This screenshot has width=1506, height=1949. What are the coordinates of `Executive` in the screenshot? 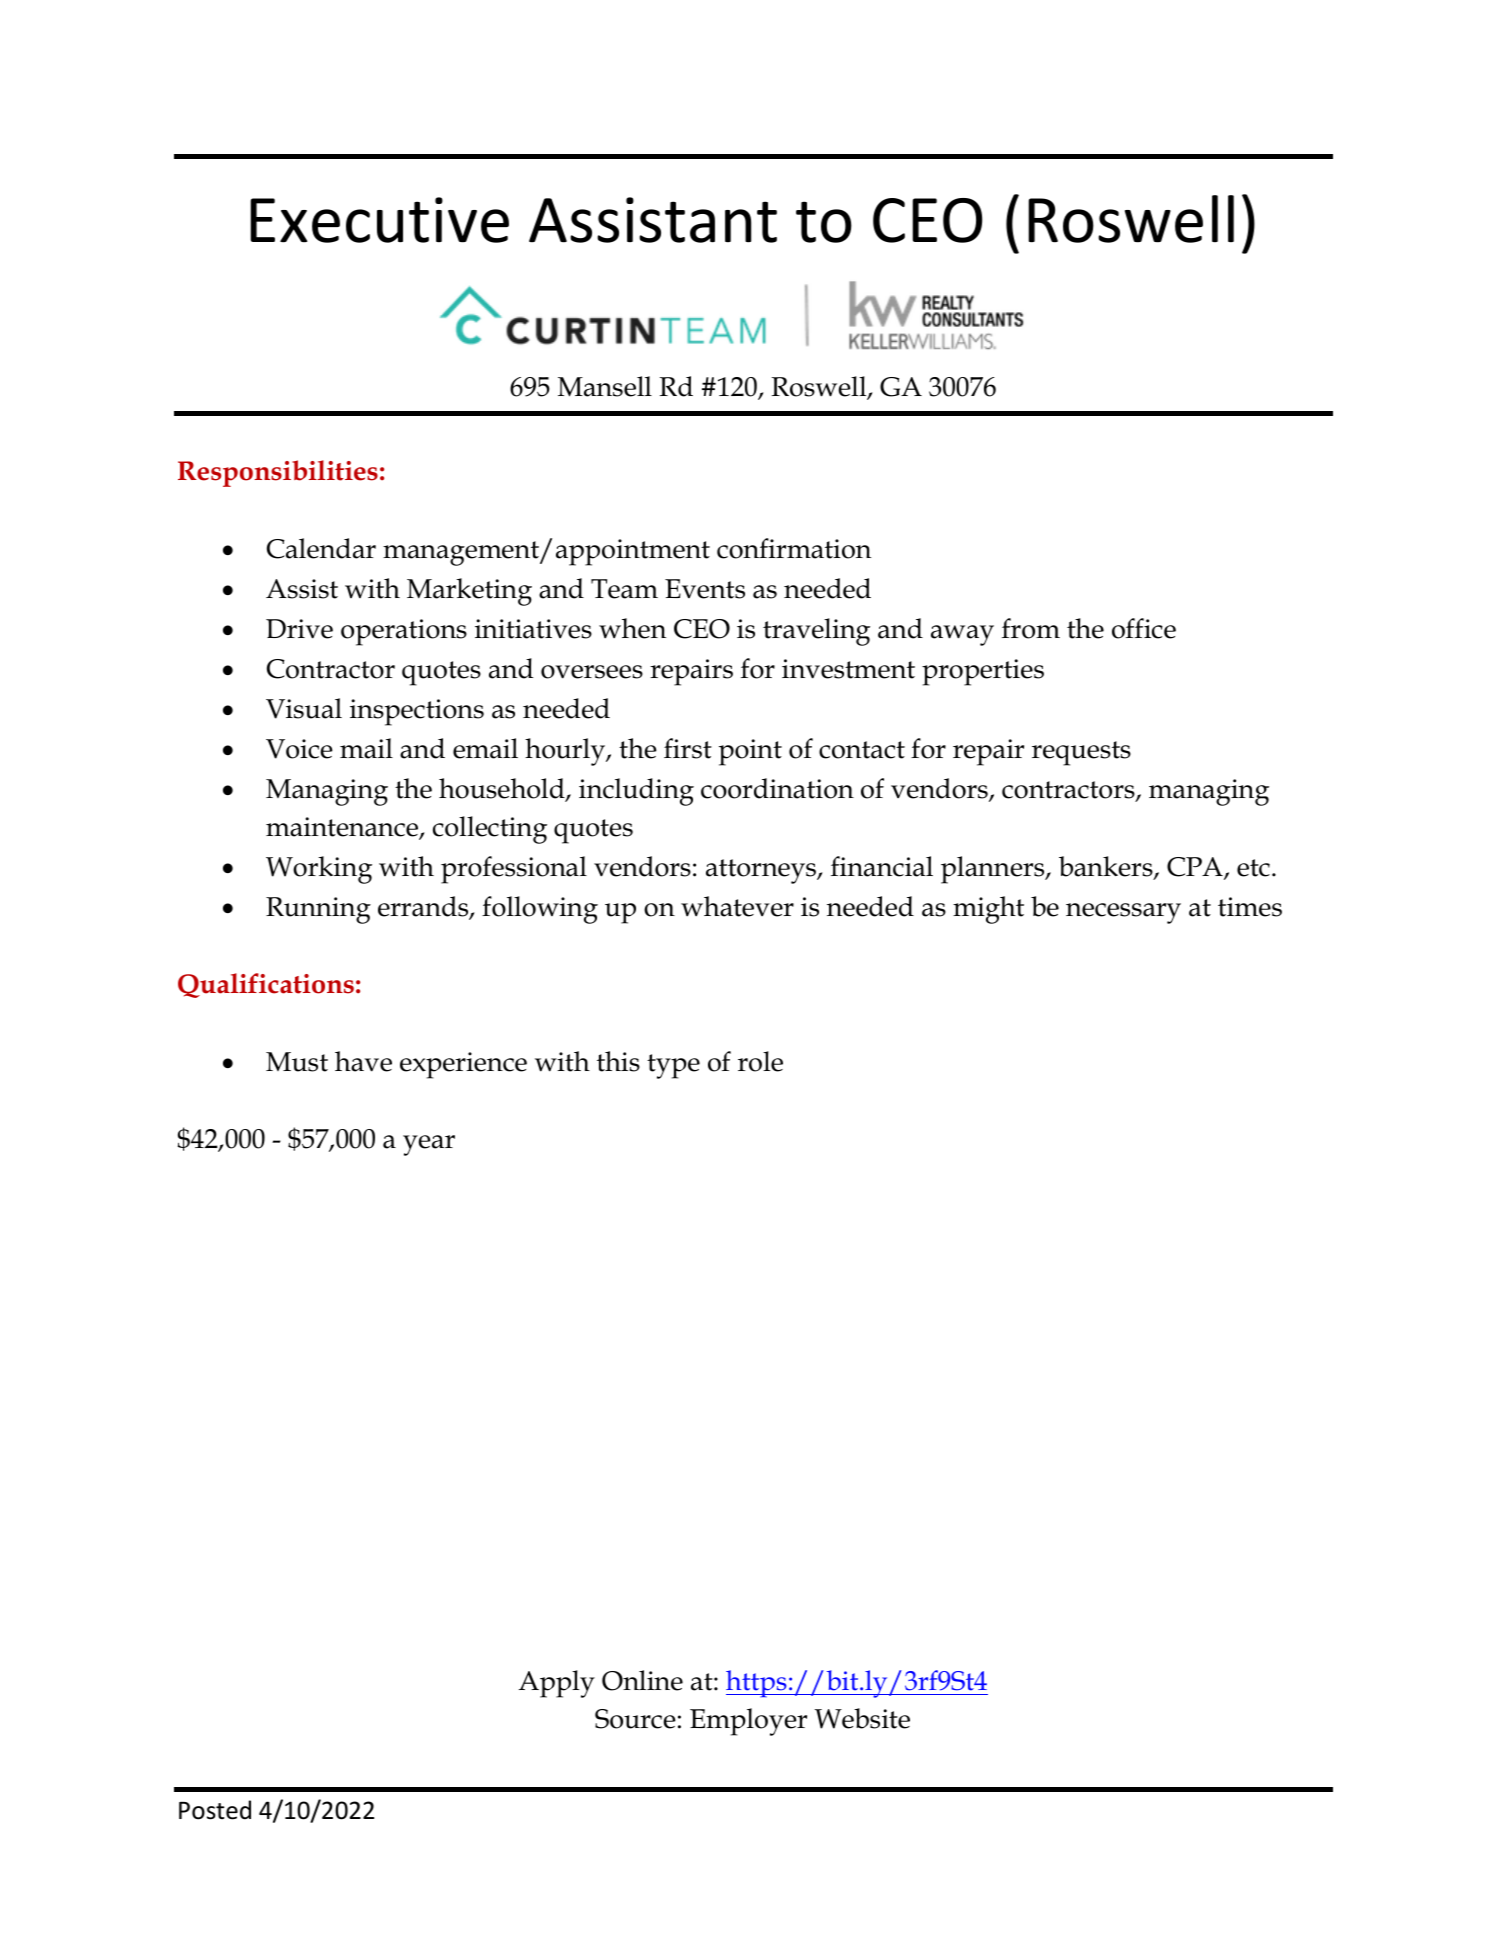 It's located at (379, 220).
